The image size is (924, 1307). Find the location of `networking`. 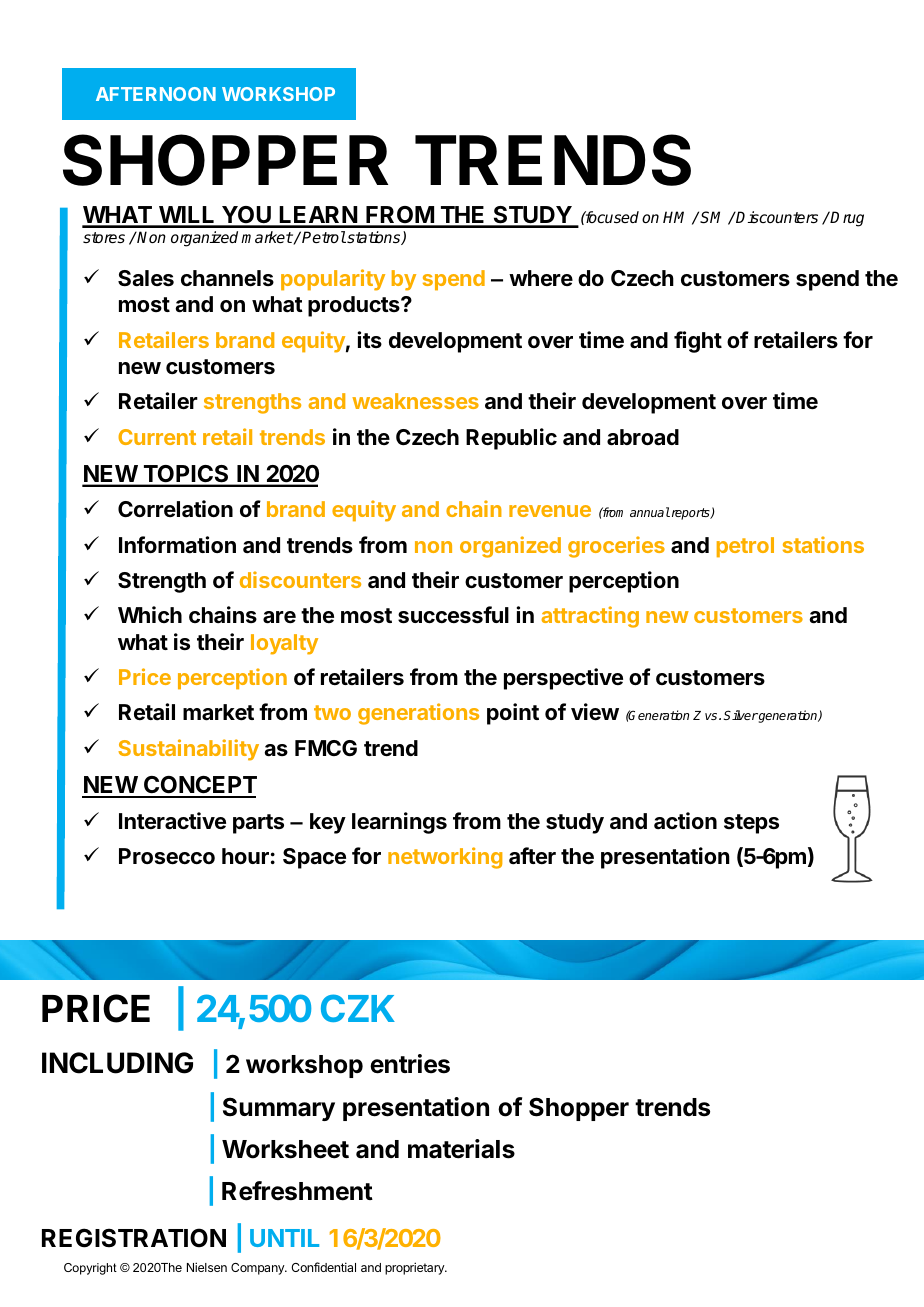

networking is located at coordinates (445, 858).
